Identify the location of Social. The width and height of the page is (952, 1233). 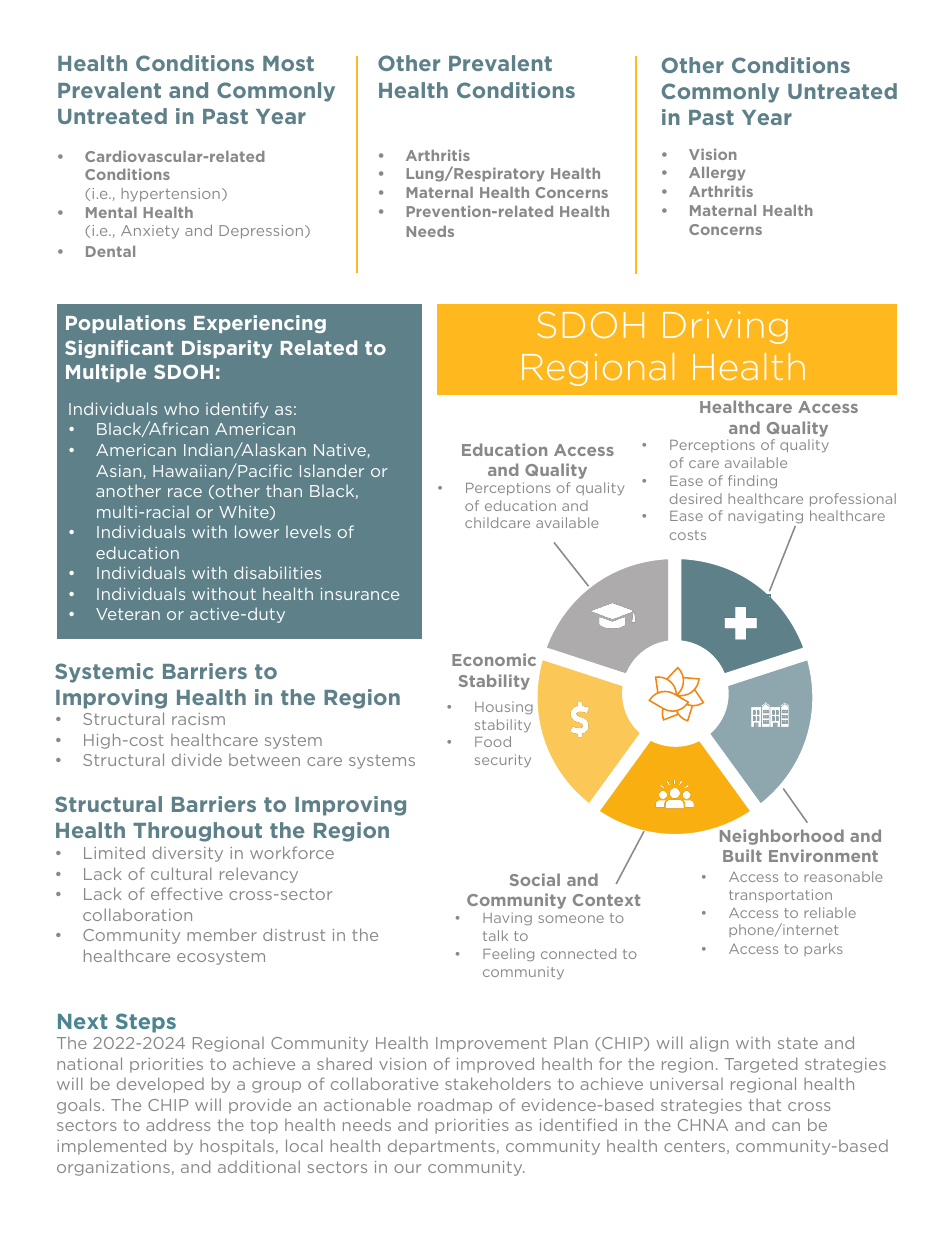
(535, 879).
